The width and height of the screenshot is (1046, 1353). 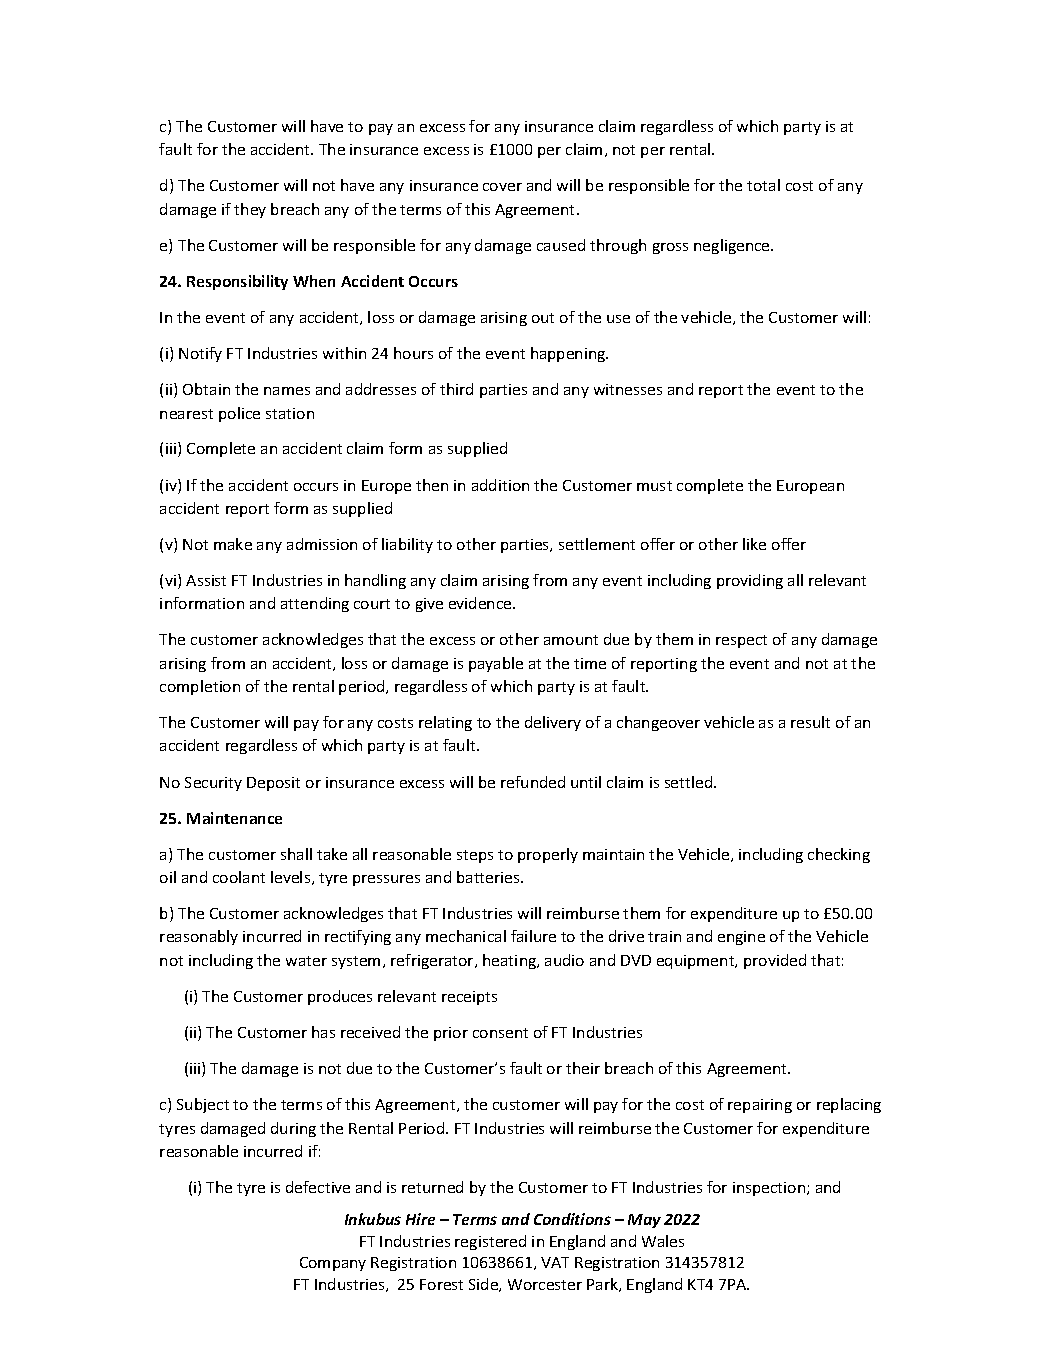 I want to click on cover, so click(x=502, y=187).
